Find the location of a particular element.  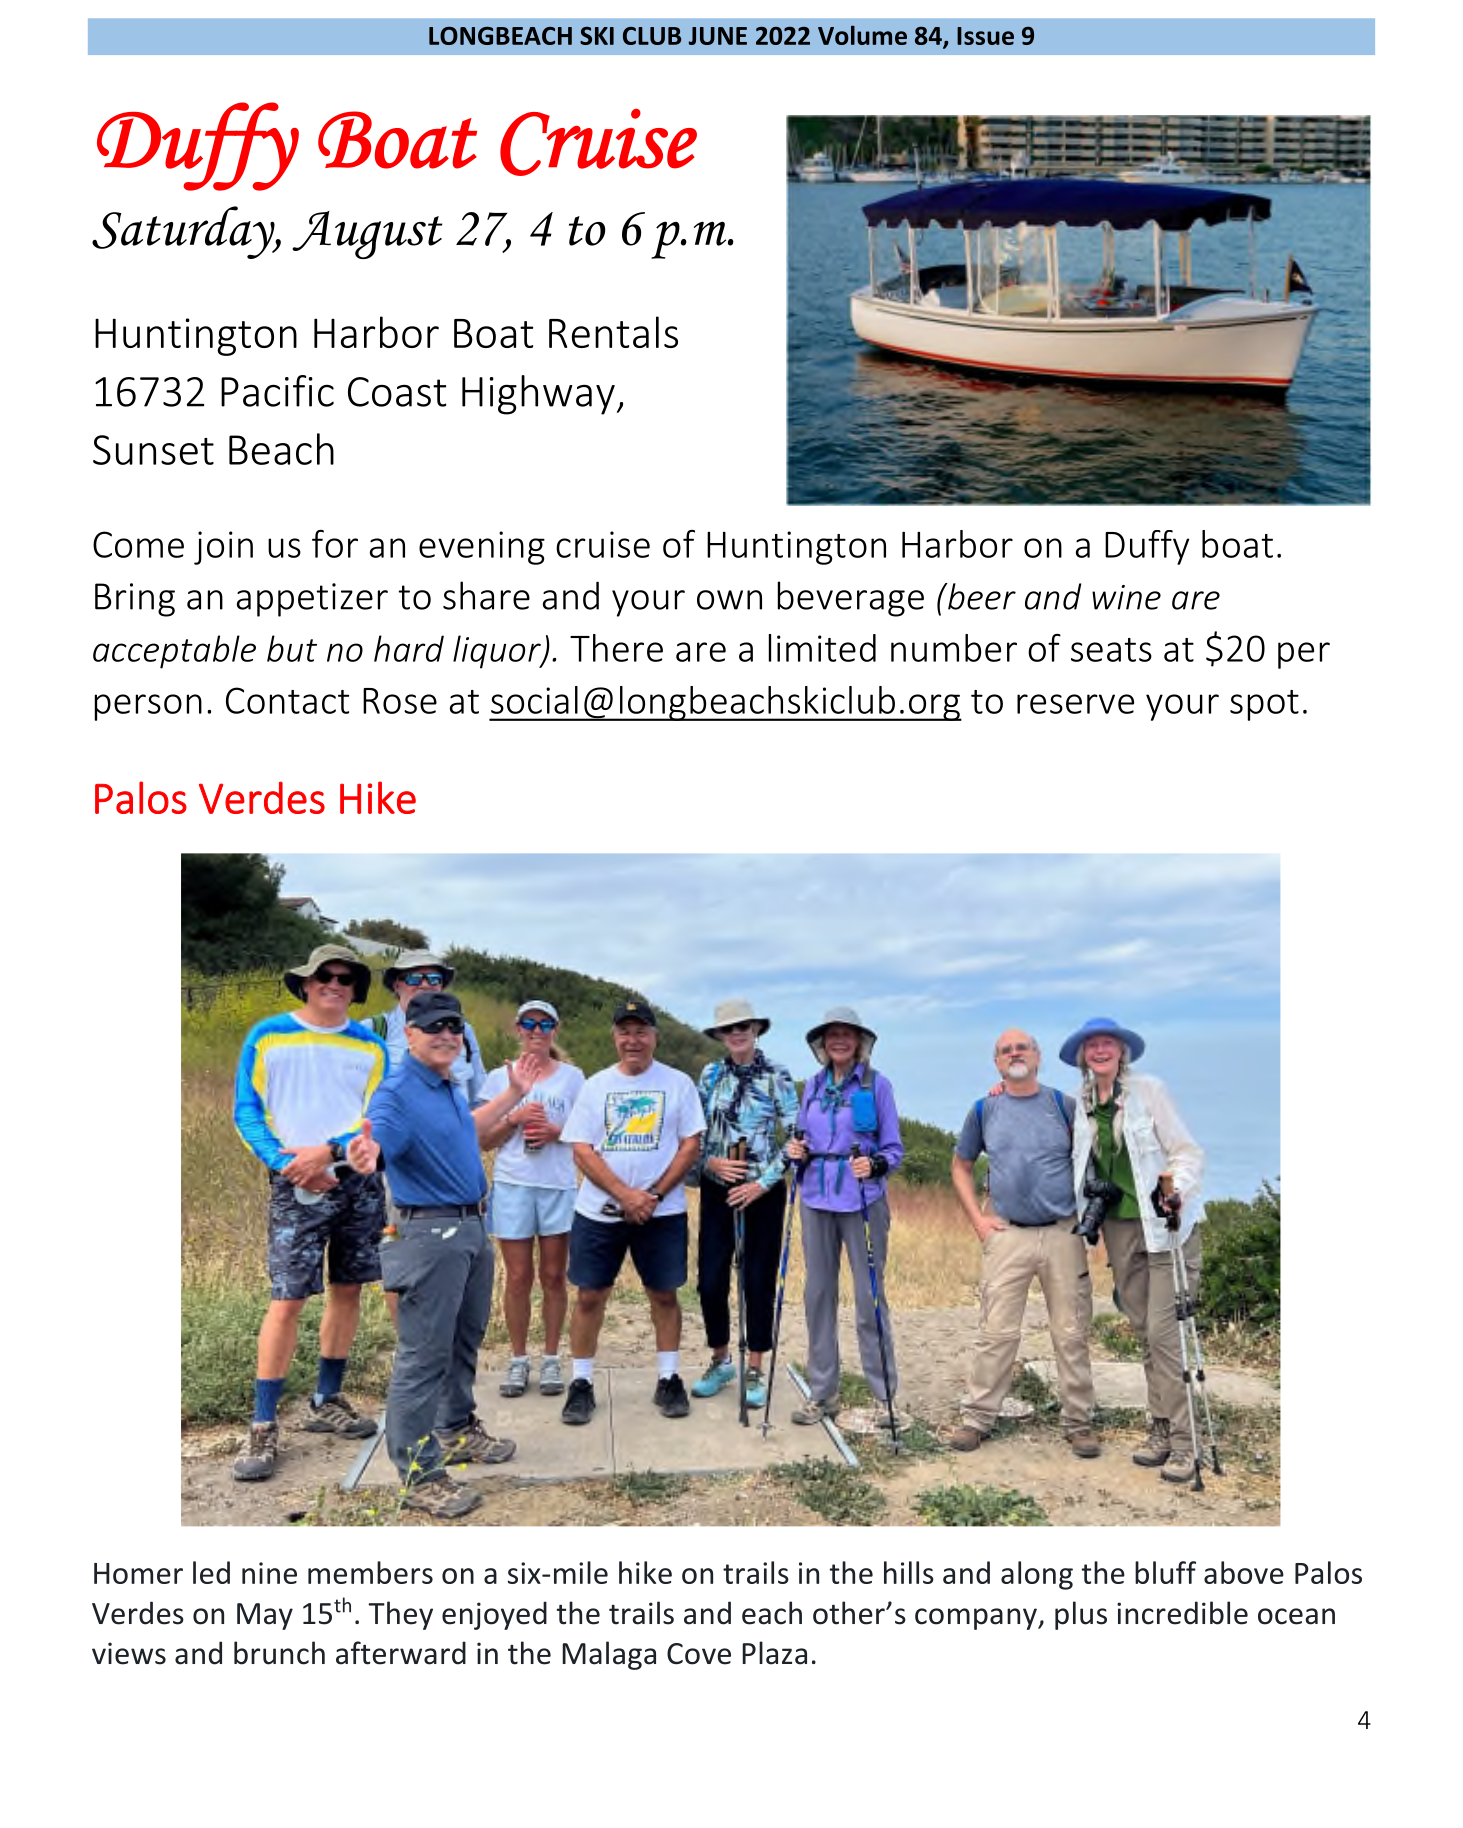

hills is located at coordinates (909, 1572).
